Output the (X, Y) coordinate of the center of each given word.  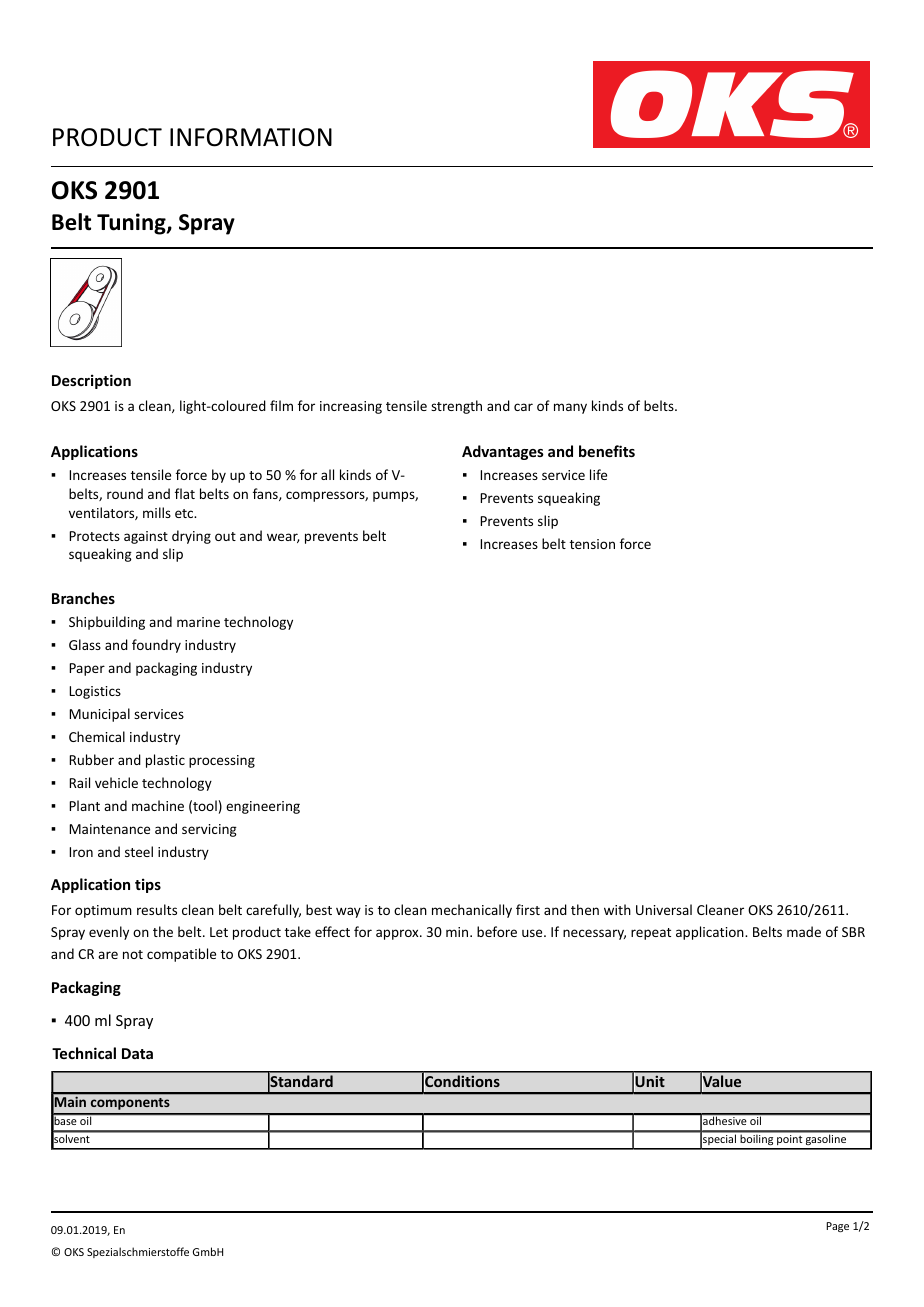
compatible (181, 955)
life (598, 474)
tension (592, 544)
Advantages (503, 452)
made (804, 931)
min (458, 932)
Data (137, 1053)
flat (185, 493)
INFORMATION (251, 137)
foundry (156, 646)
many (570, 408)
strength (456, 407)
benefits (607, 451)
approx (398, 934)
